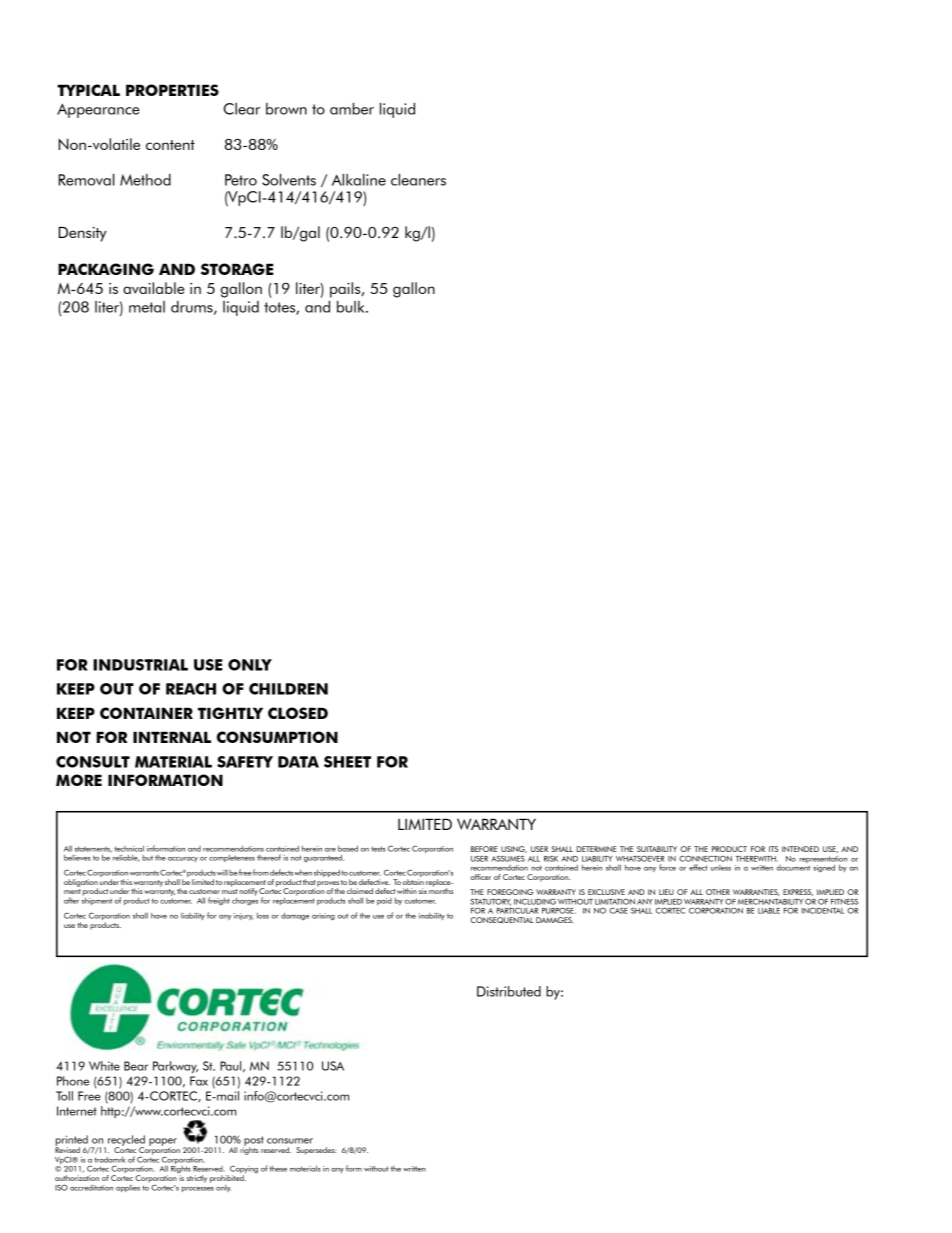  What do you see at coordinates (352, 109) in the screenshot?
I see `amber` at bounding box center [352, 109].
